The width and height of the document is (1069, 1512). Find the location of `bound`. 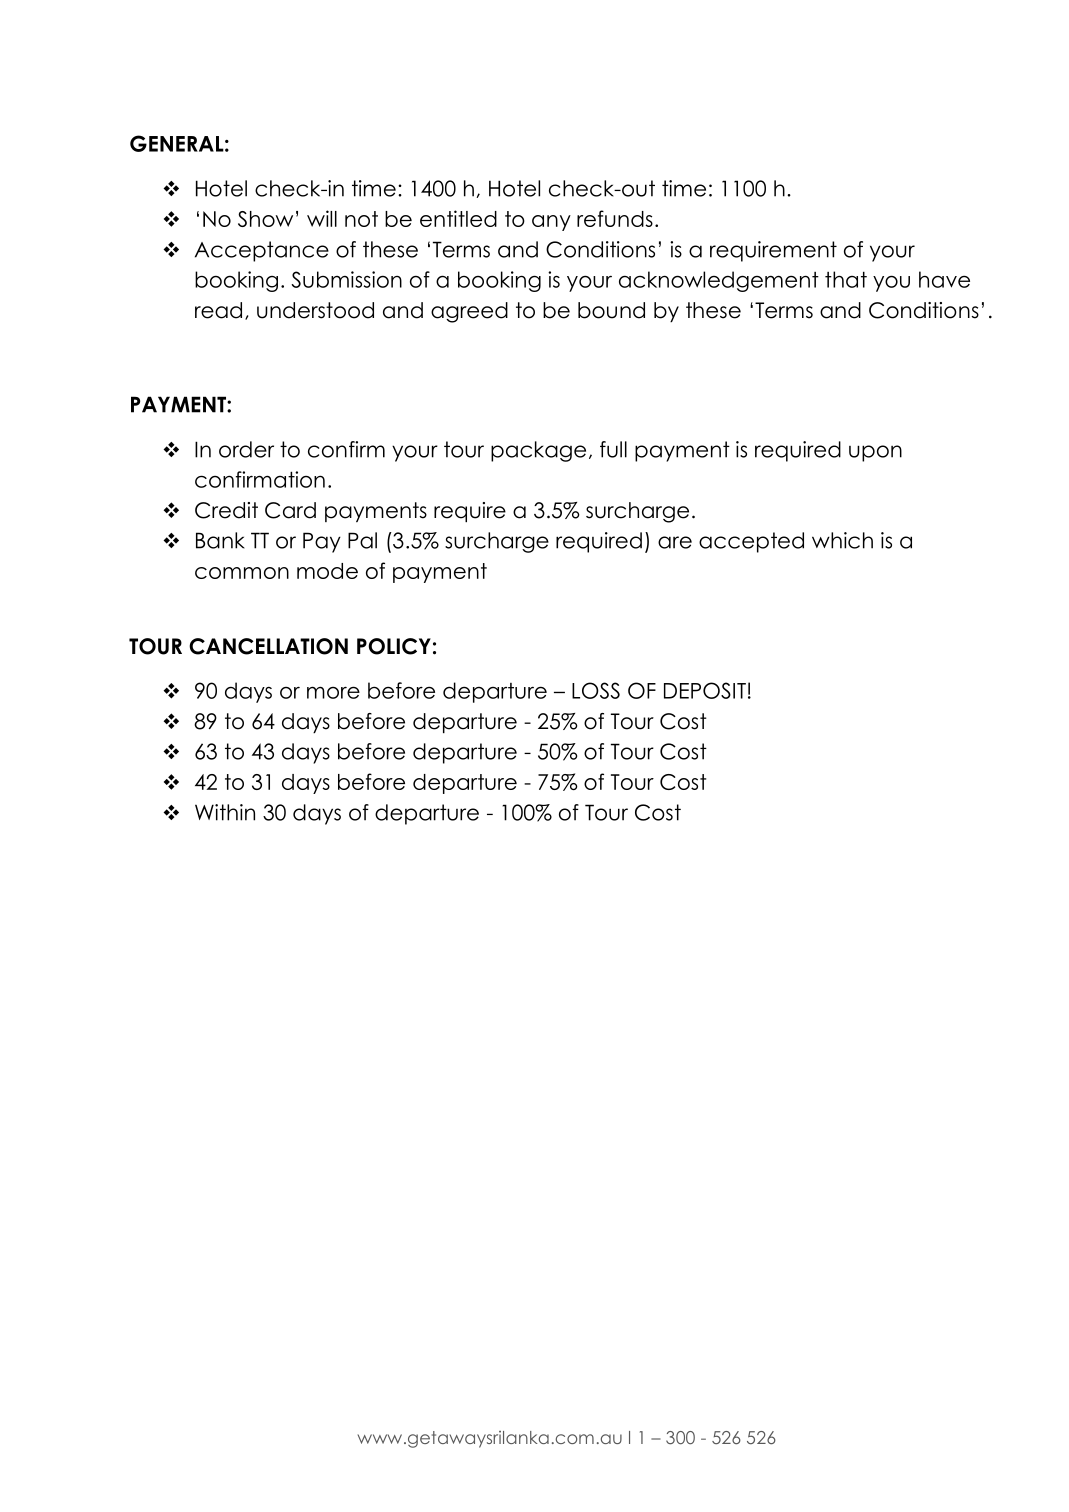

bound is located at coordinates (611, 310).
